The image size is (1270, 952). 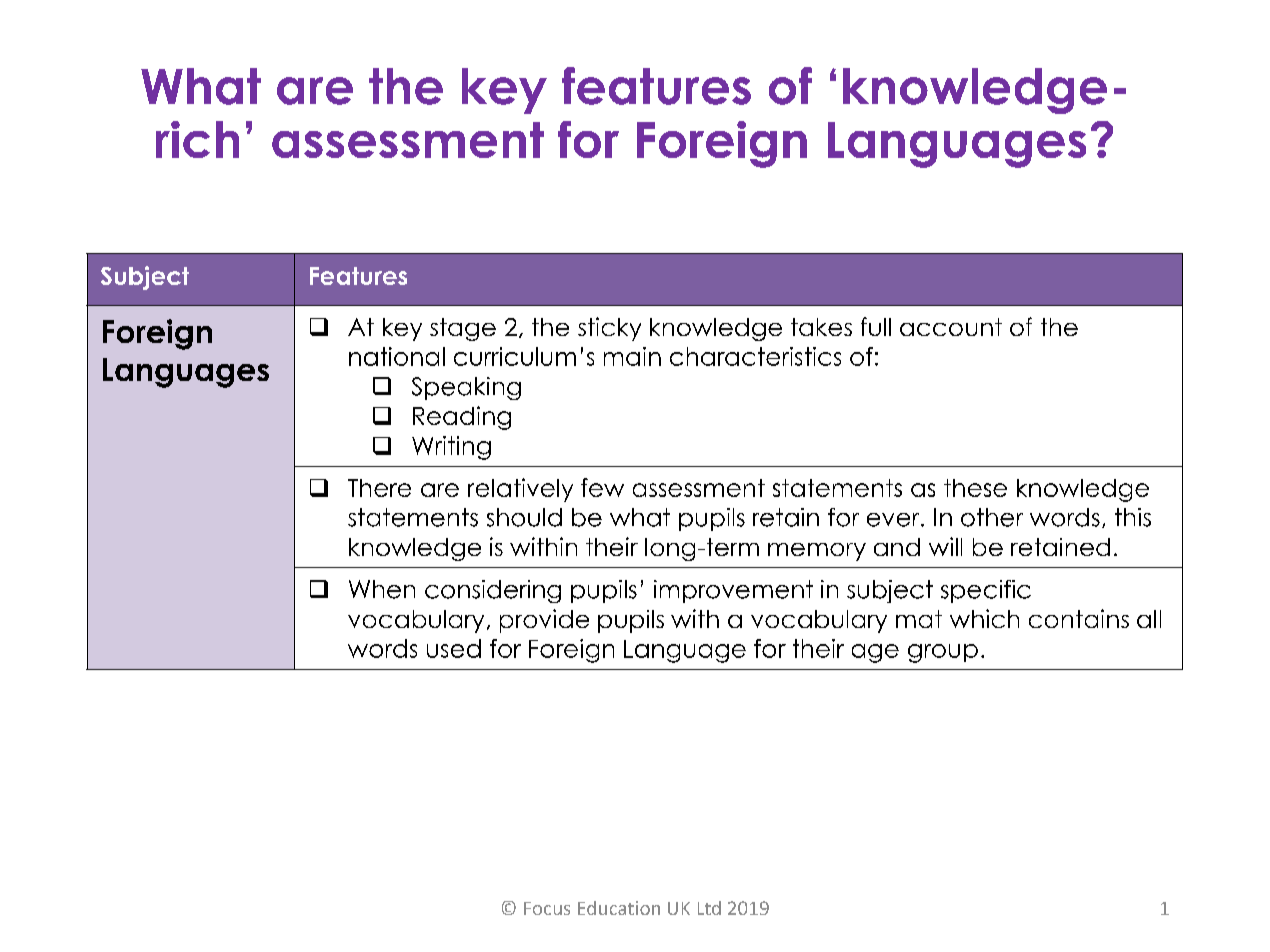 What do you see at coordinates (1079, 618) in the document?
I see `contains` at bounding box center [1079, 618].
